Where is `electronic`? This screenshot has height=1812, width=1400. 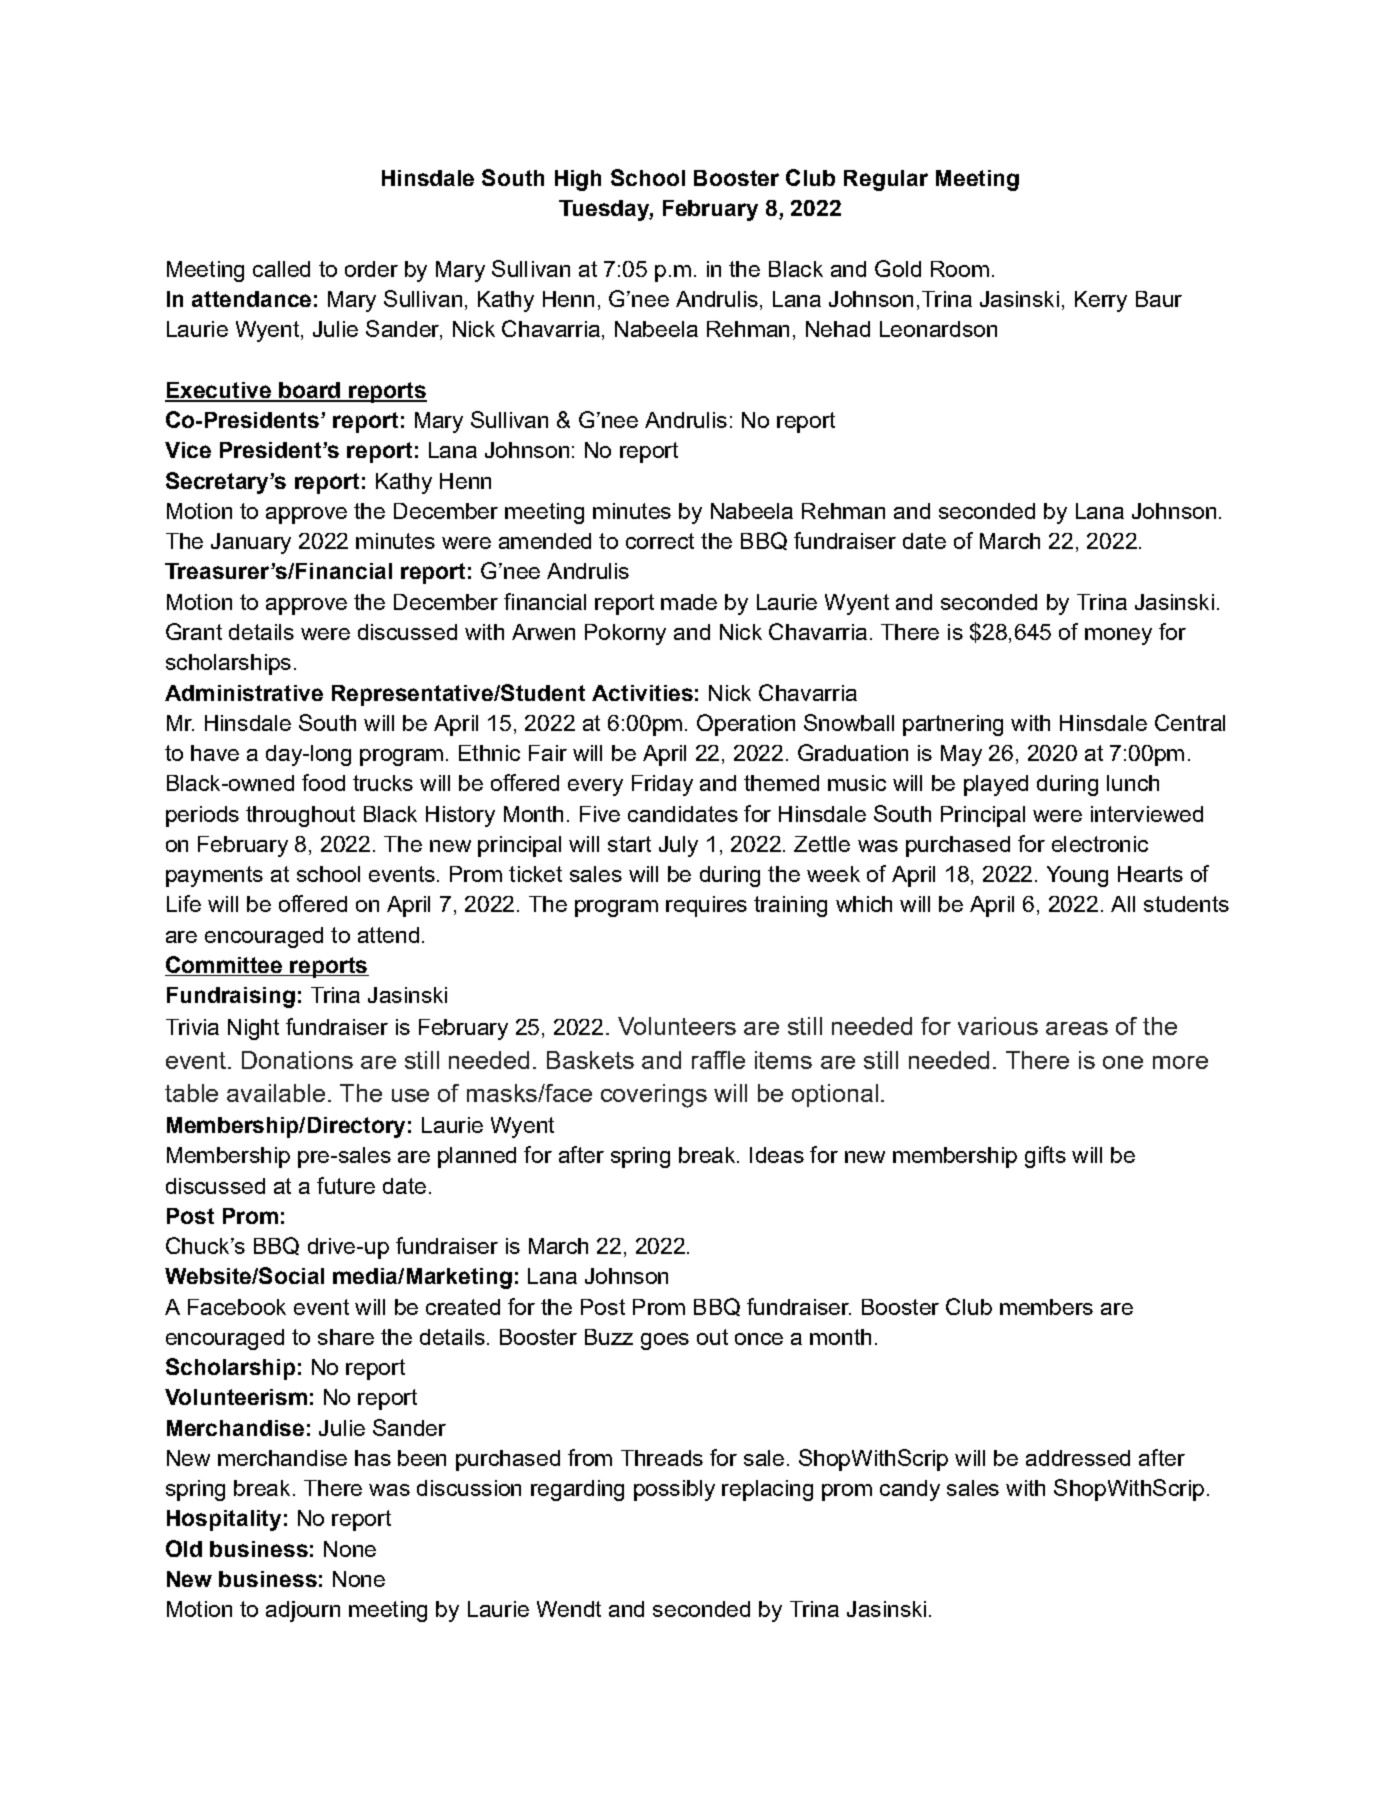
electronic is located at coordinates (1100, 844).
